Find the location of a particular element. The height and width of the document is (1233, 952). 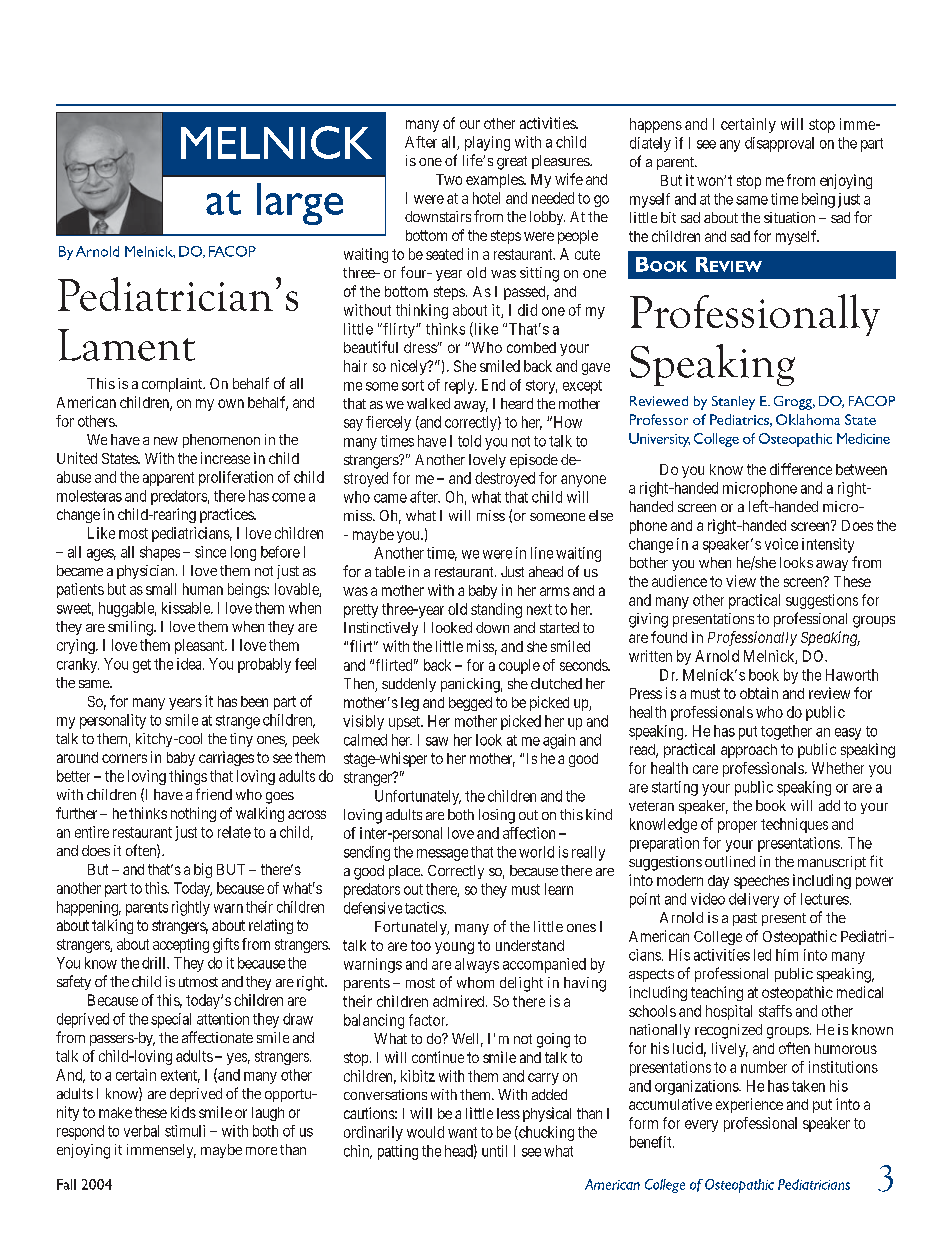

disapproval is located at coordinates (779, 144).
